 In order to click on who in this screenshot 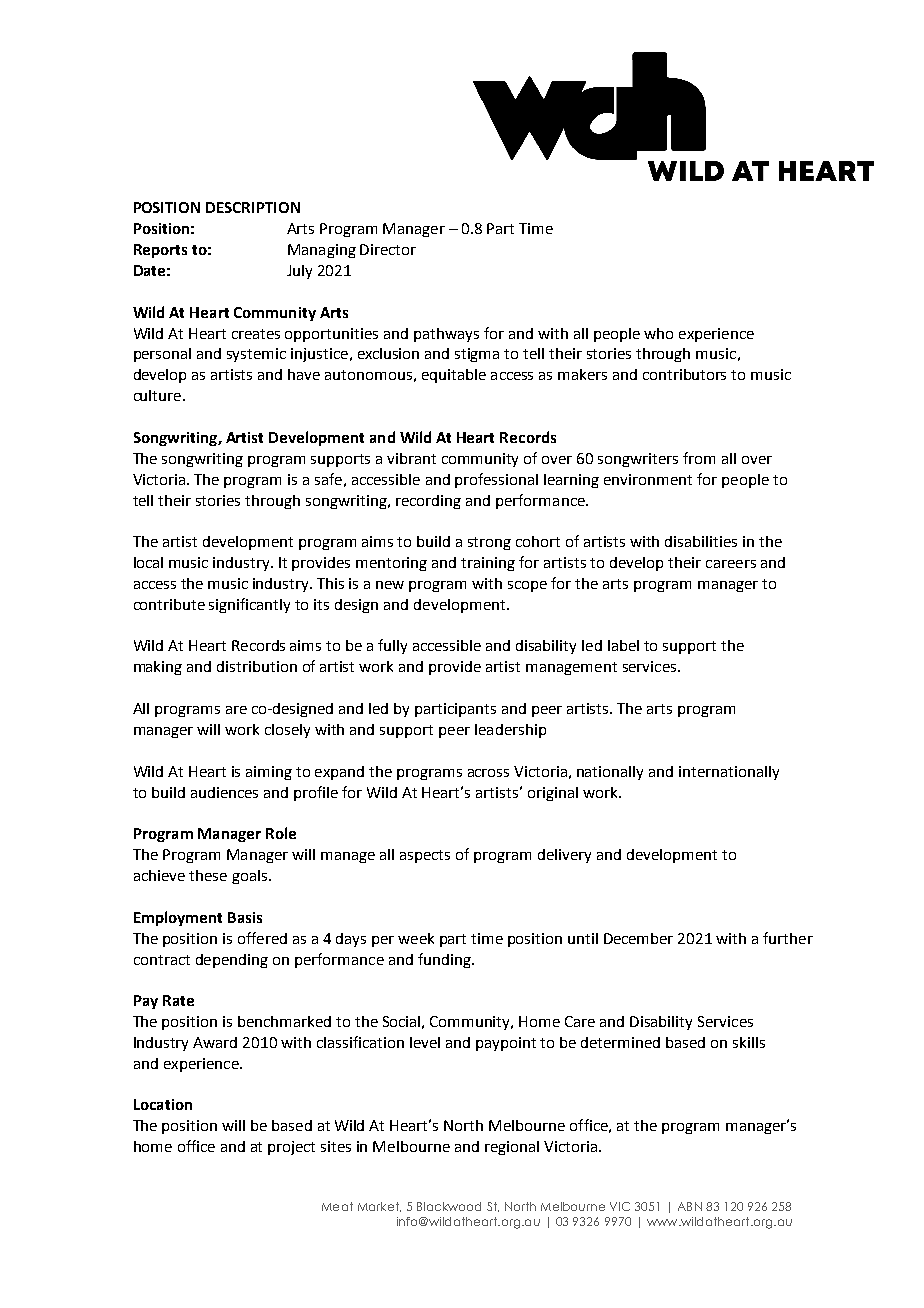, I will do `click(658, 333)`.
